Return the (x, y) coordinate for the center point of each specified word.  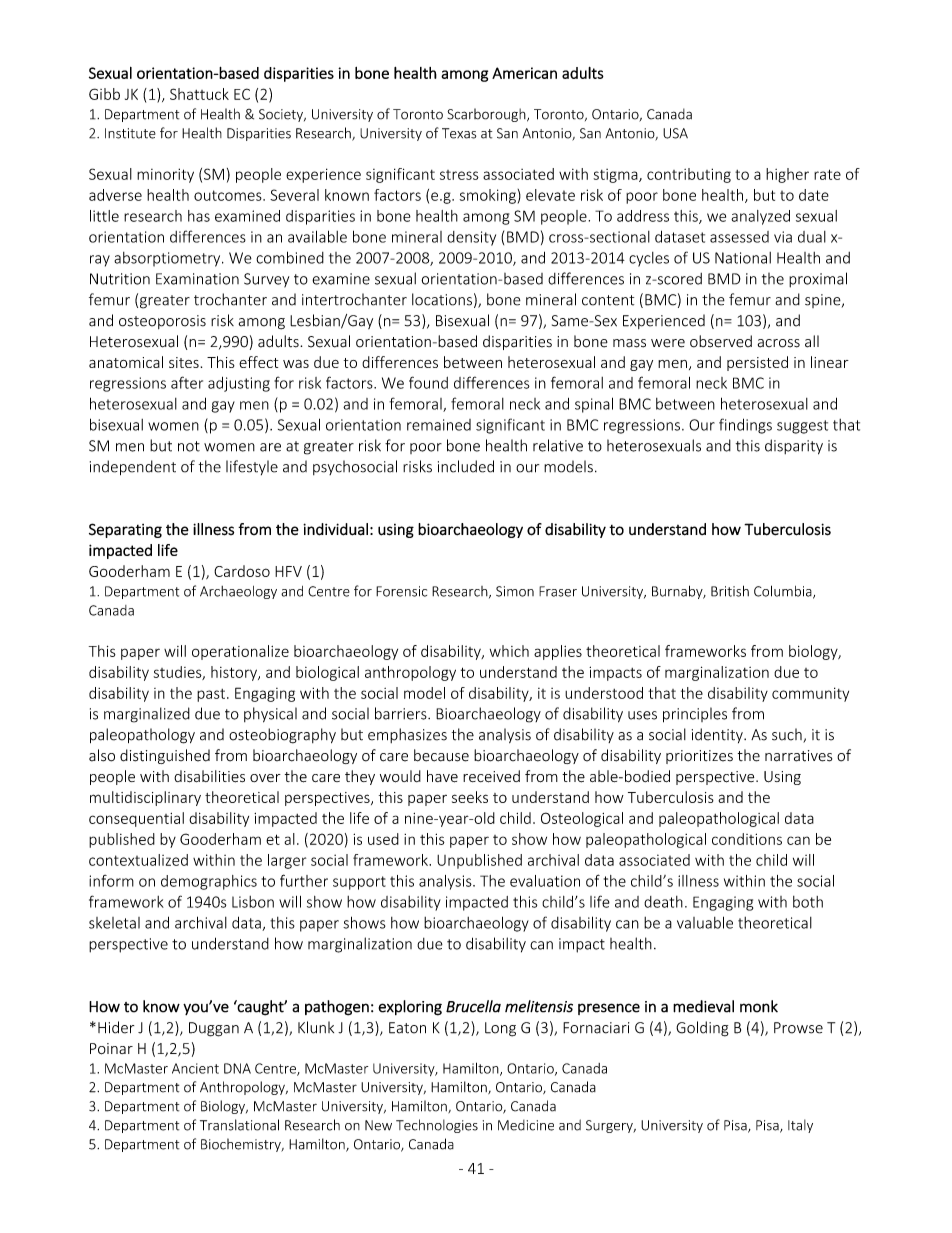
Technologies (437, 1126)
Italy (800, 1126)
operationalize (240, 652)
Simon (515, 591)
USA (675, 133)
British (730, 591)
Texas (459, 133)
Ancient (195, 1068)
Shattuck (199, 94)
